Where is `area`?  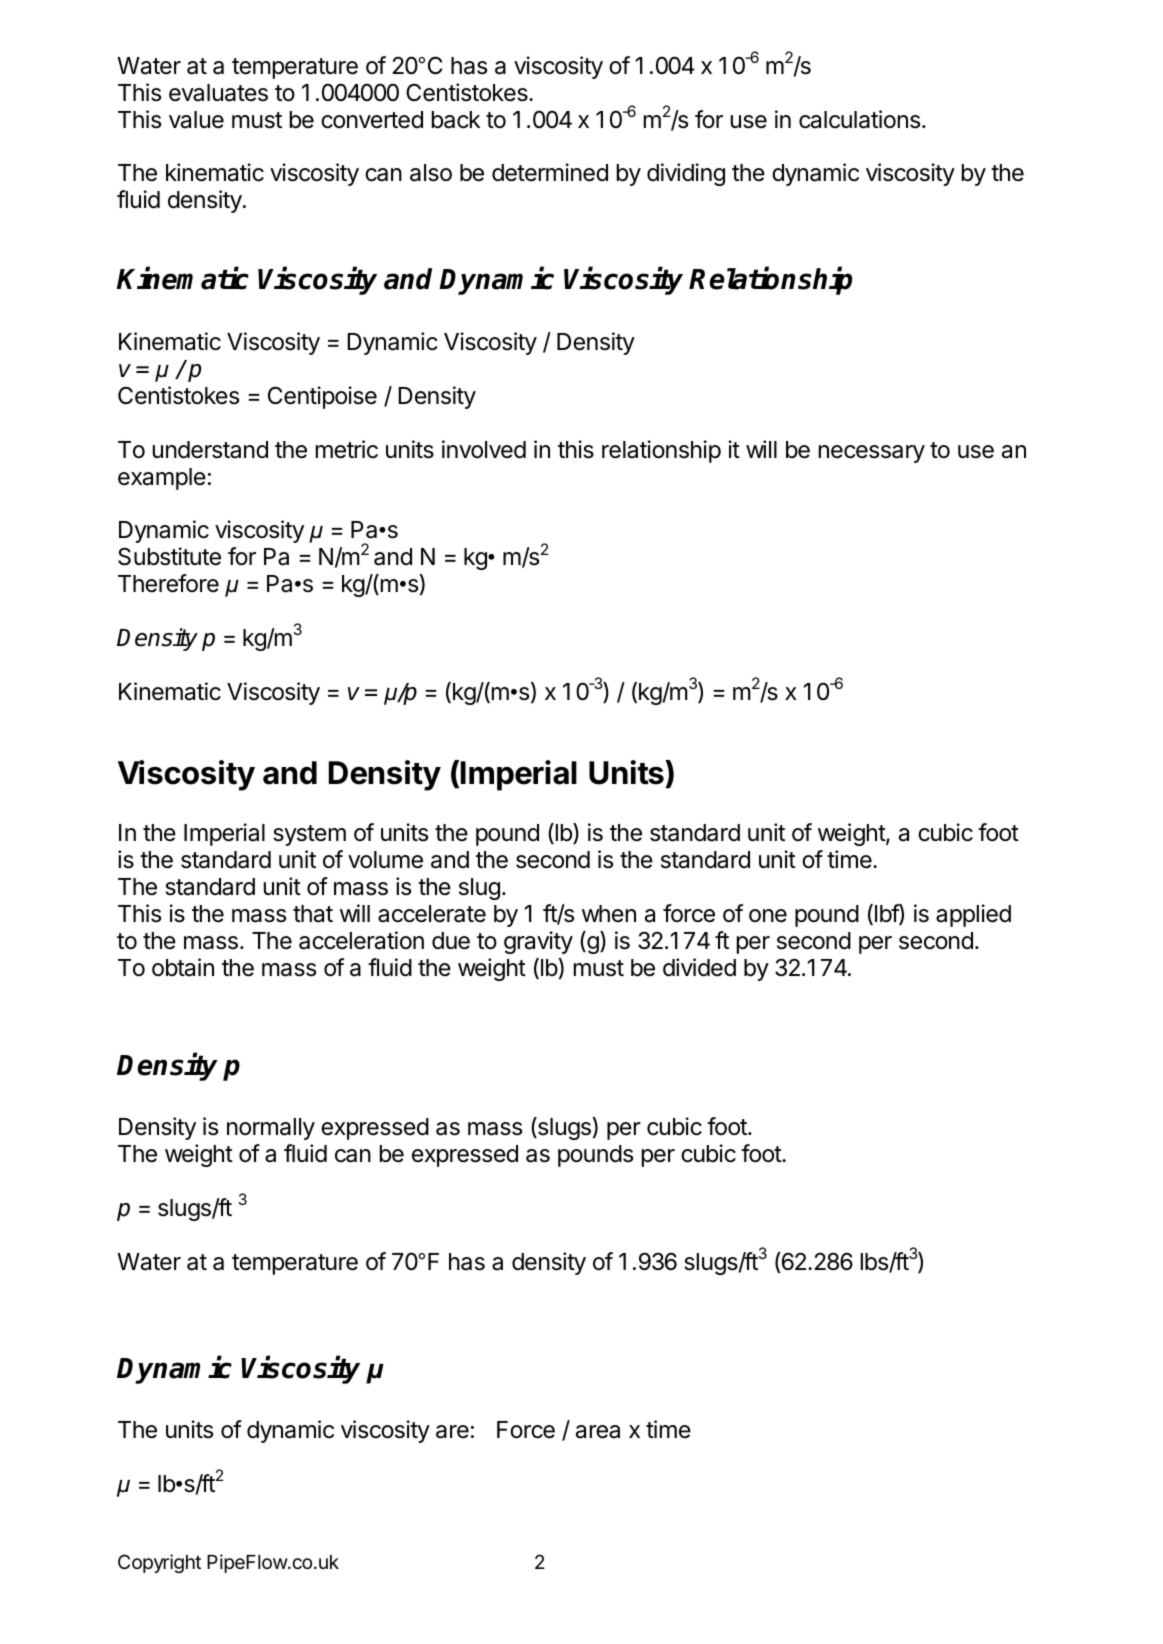
area is located at coordinates (598, 1432).
